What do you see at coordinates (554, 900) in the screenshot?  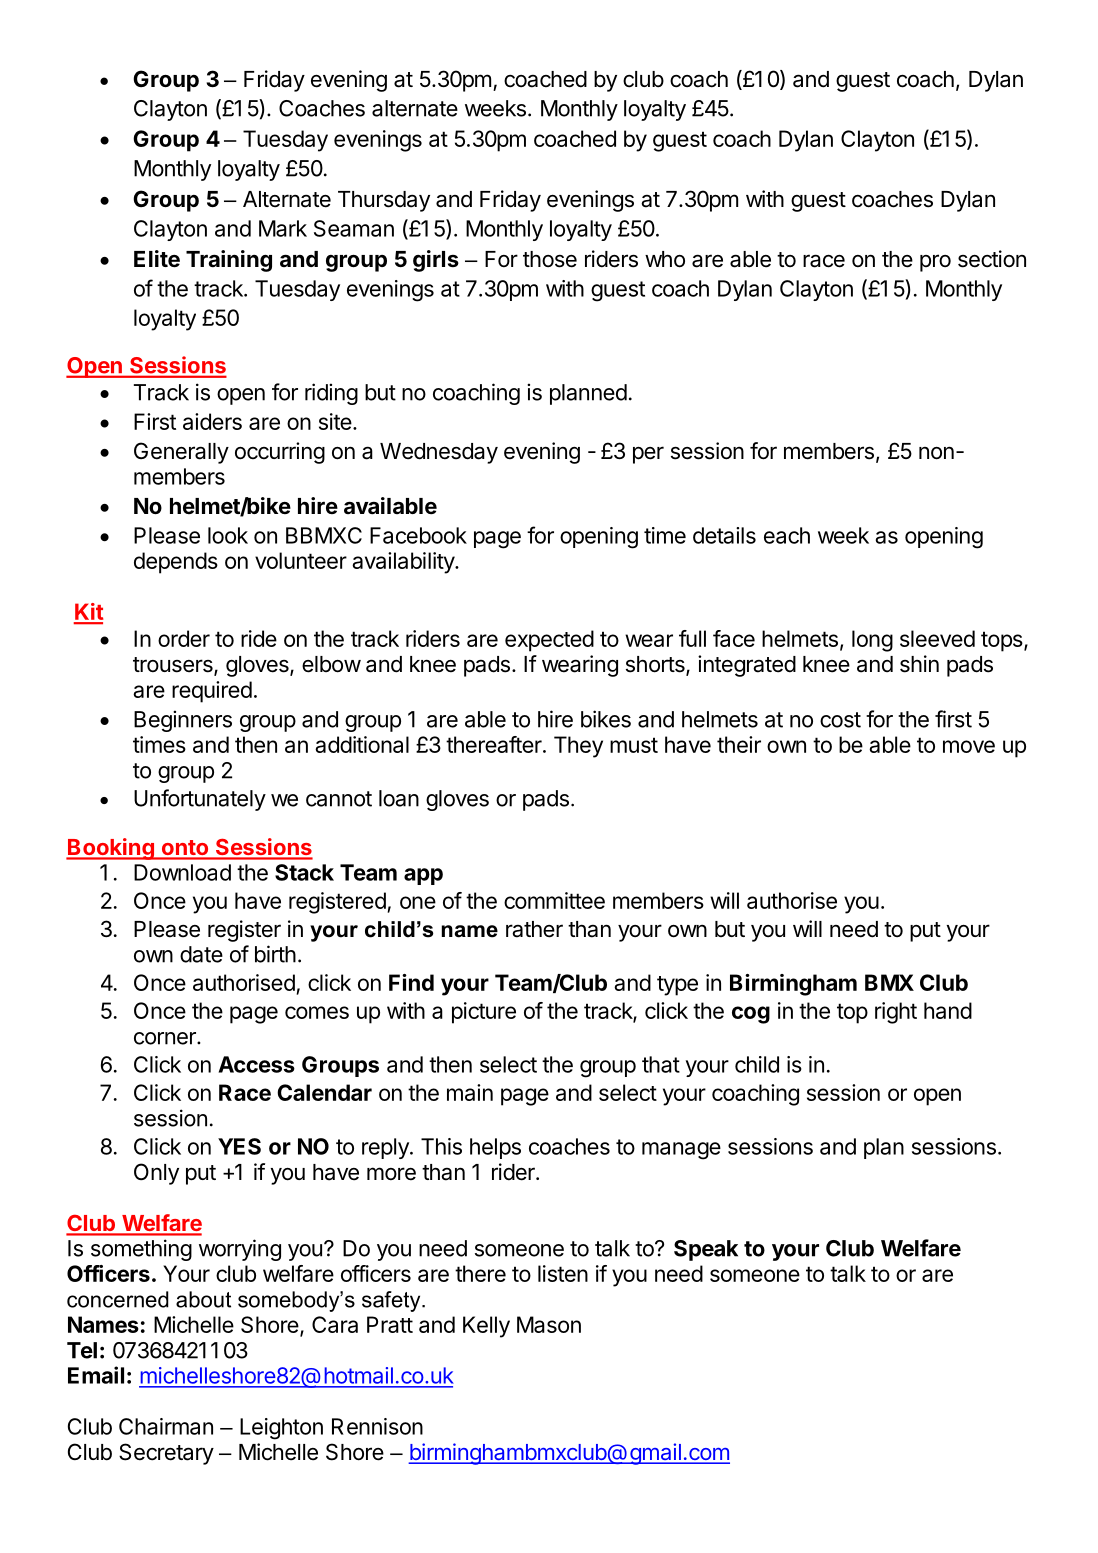 I see `committee` at bounding box center [554, 900].
